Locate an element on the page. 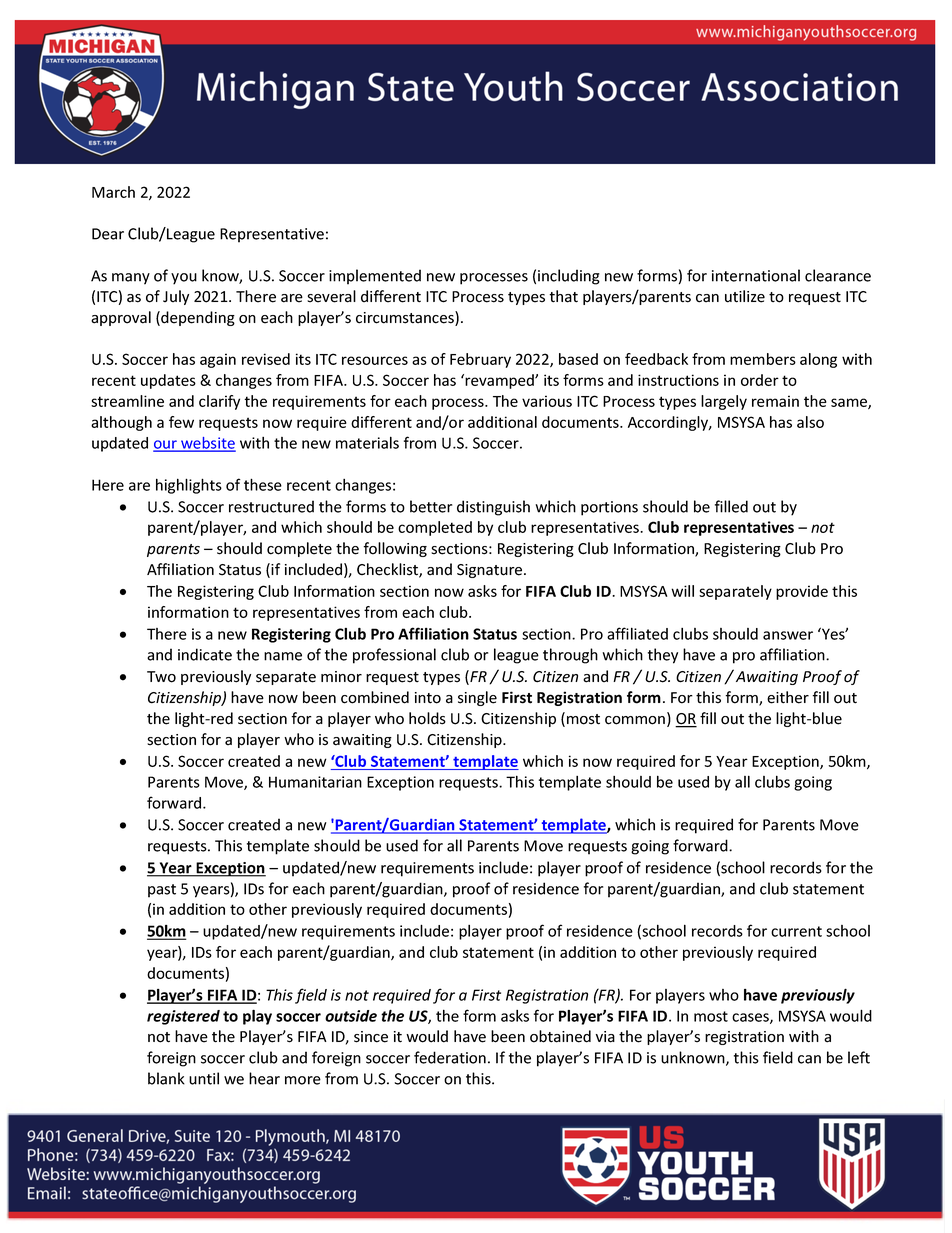 This page has height=1233, width=952. single is located at coordinates (477, 698).
